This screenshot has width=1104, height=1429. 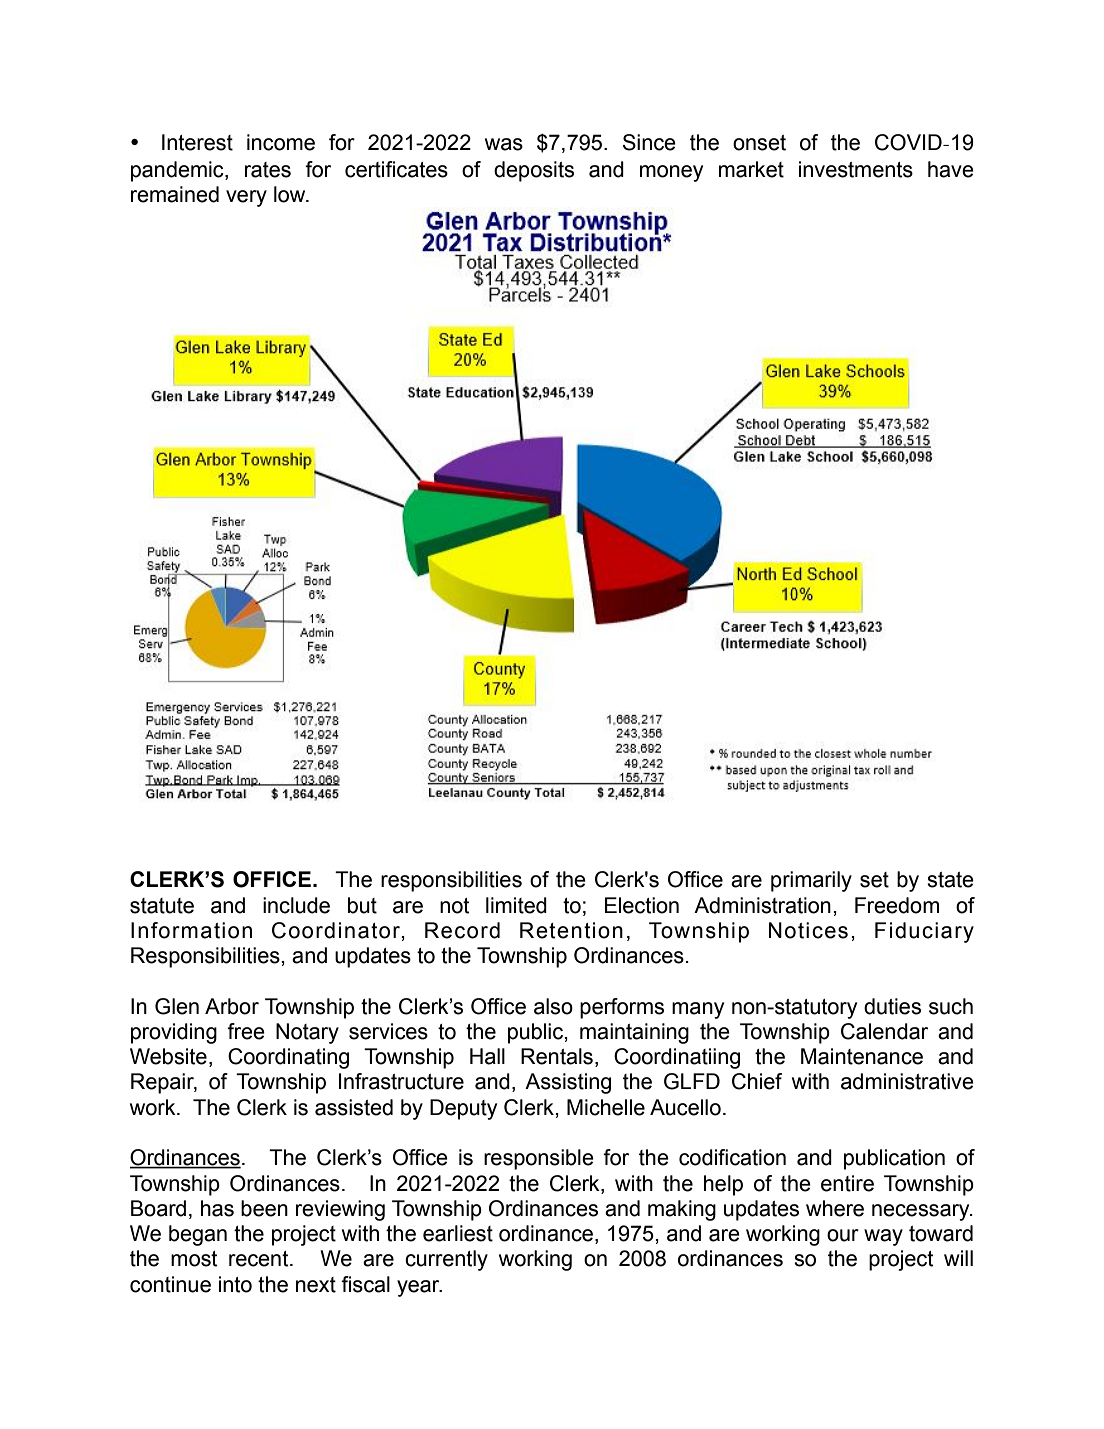 I want to click on deposits, so click(x=534, y=171).
